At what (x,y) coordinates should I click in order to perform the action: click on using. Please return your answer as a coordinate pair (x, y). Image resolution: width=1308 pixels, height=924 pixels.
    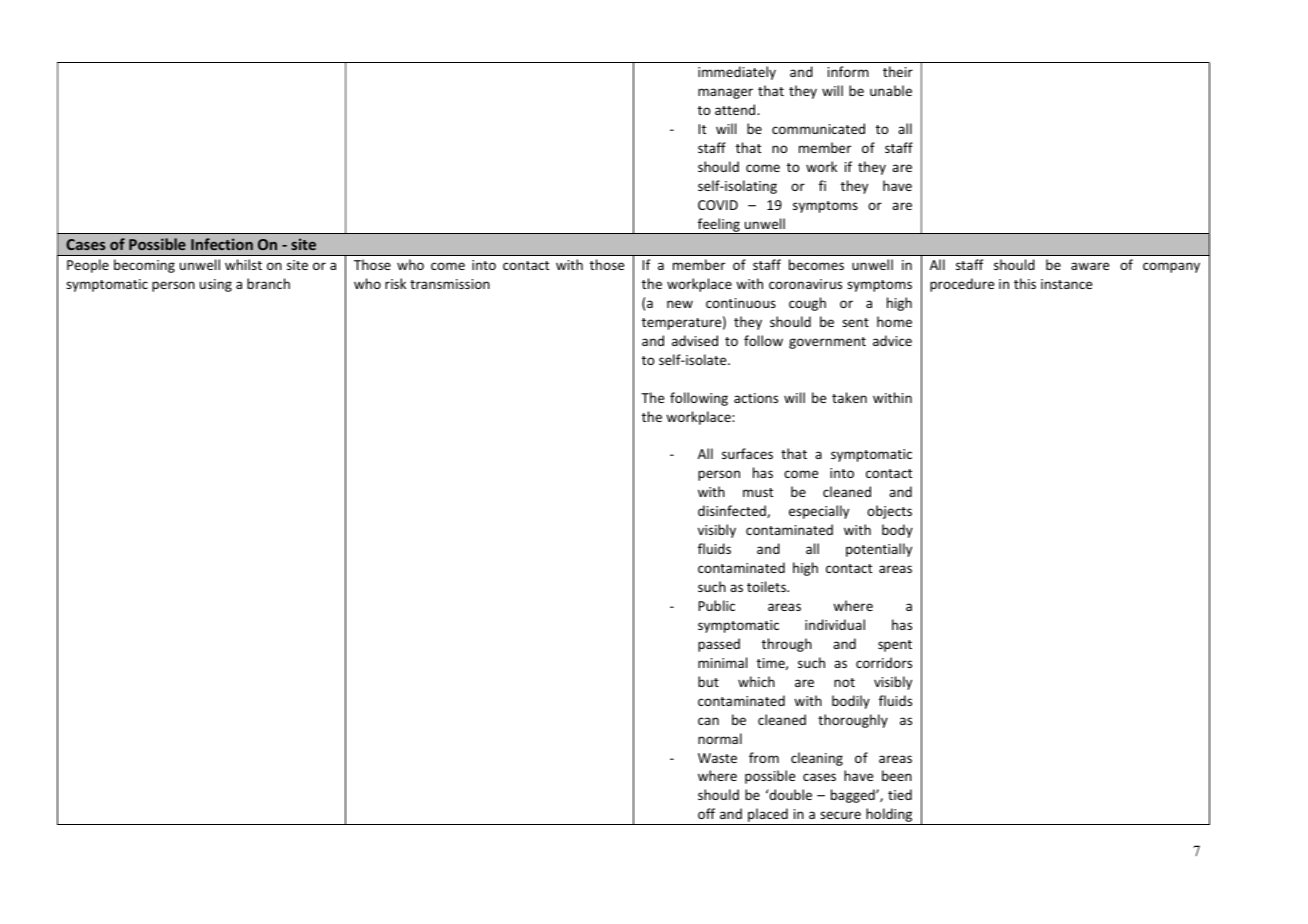
    Looking at the image, I should click on (216, 285).
